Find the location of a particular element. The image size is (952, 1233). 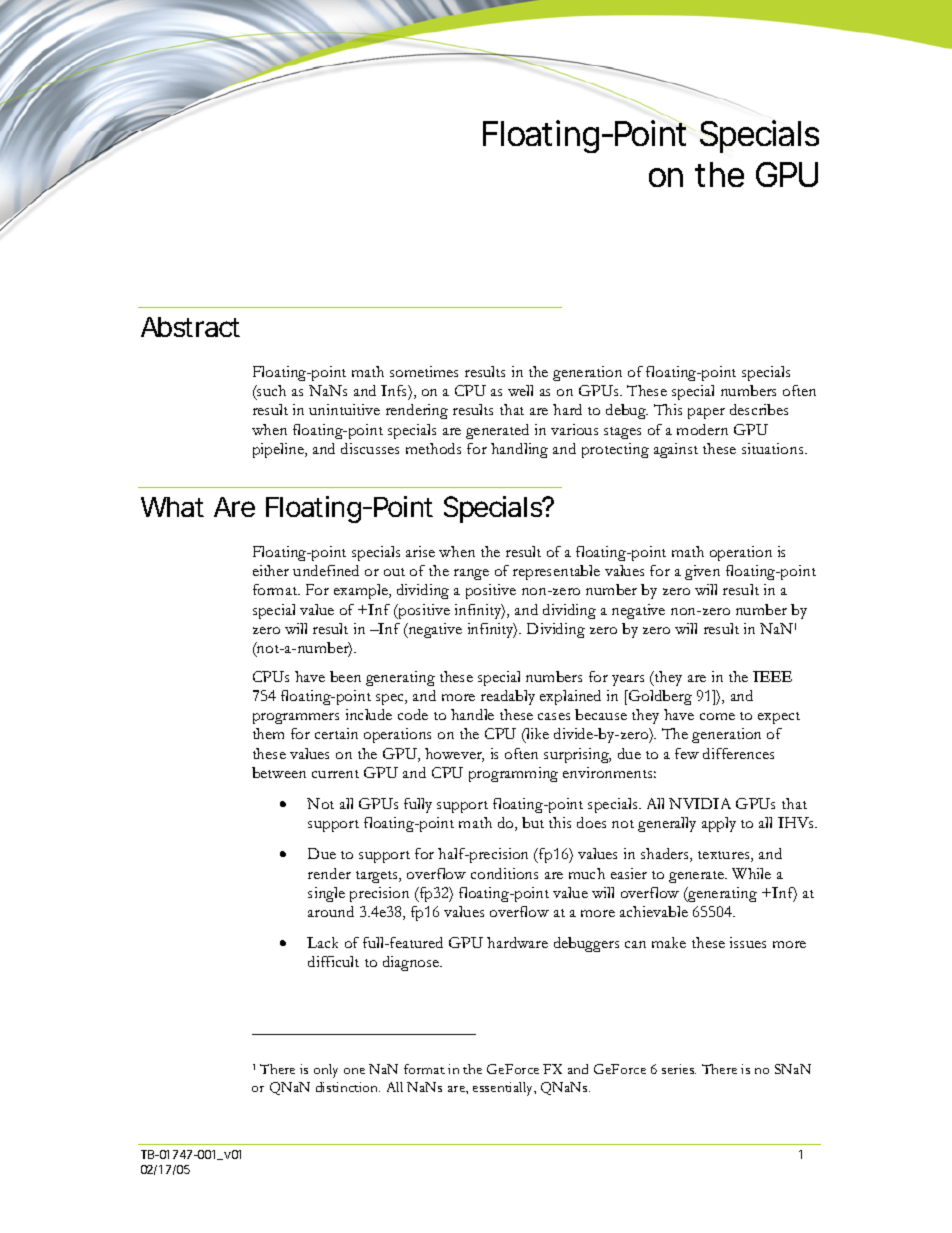

paper is located at coordinates (706, 413).
